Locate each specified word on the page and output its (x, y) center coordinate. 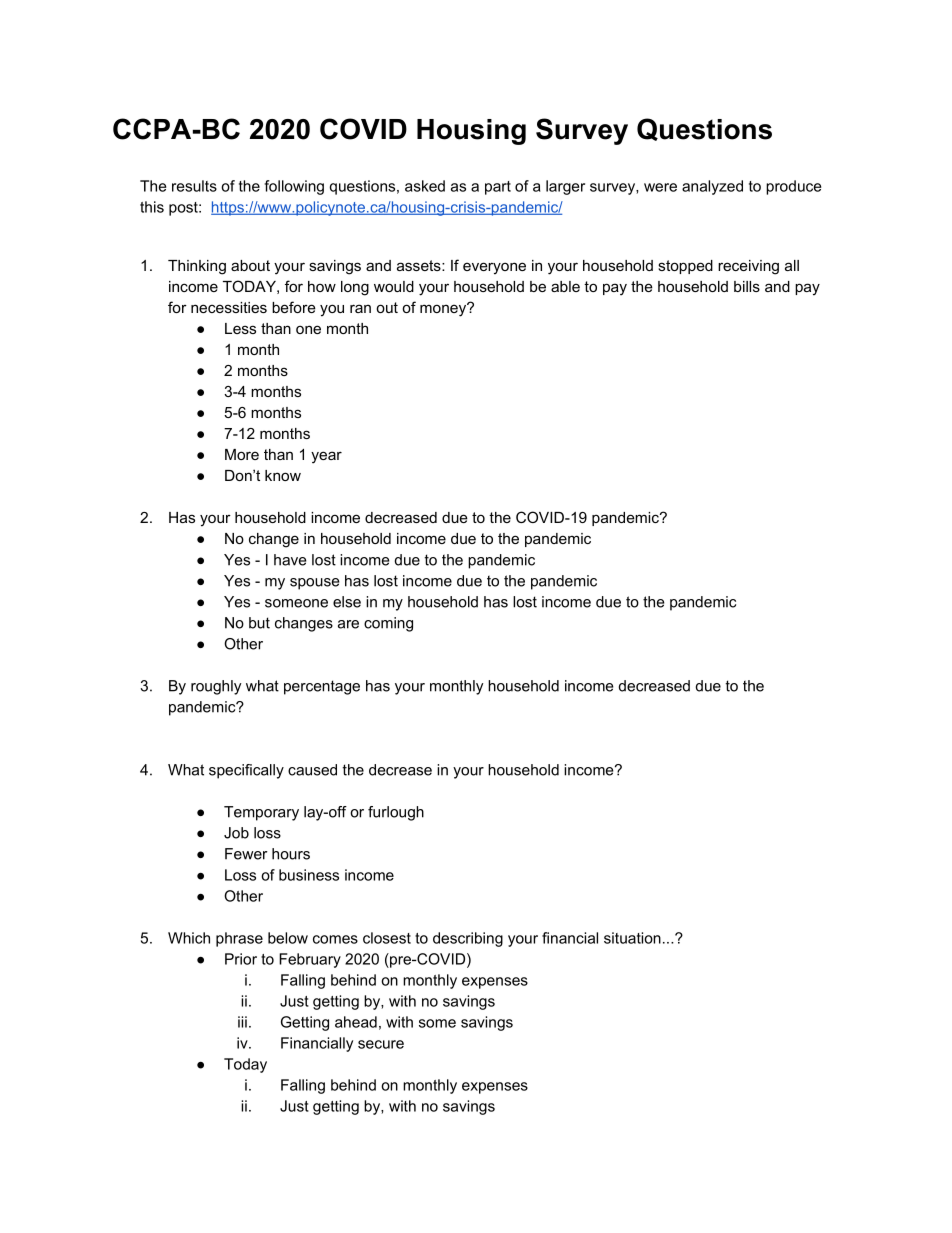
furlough (396, 813)
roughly (216, 687)
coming (388, 624)
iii (242, 1022)
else (347, 602)
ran (360, 308)
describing (468, 939)
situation (632, 938)
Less (240, 328)
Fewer (246, 854)
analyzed (712, 187)
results (194, 186)
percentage (322, 687)
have (290, 560)
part (498, 188)
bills (747, 286)
